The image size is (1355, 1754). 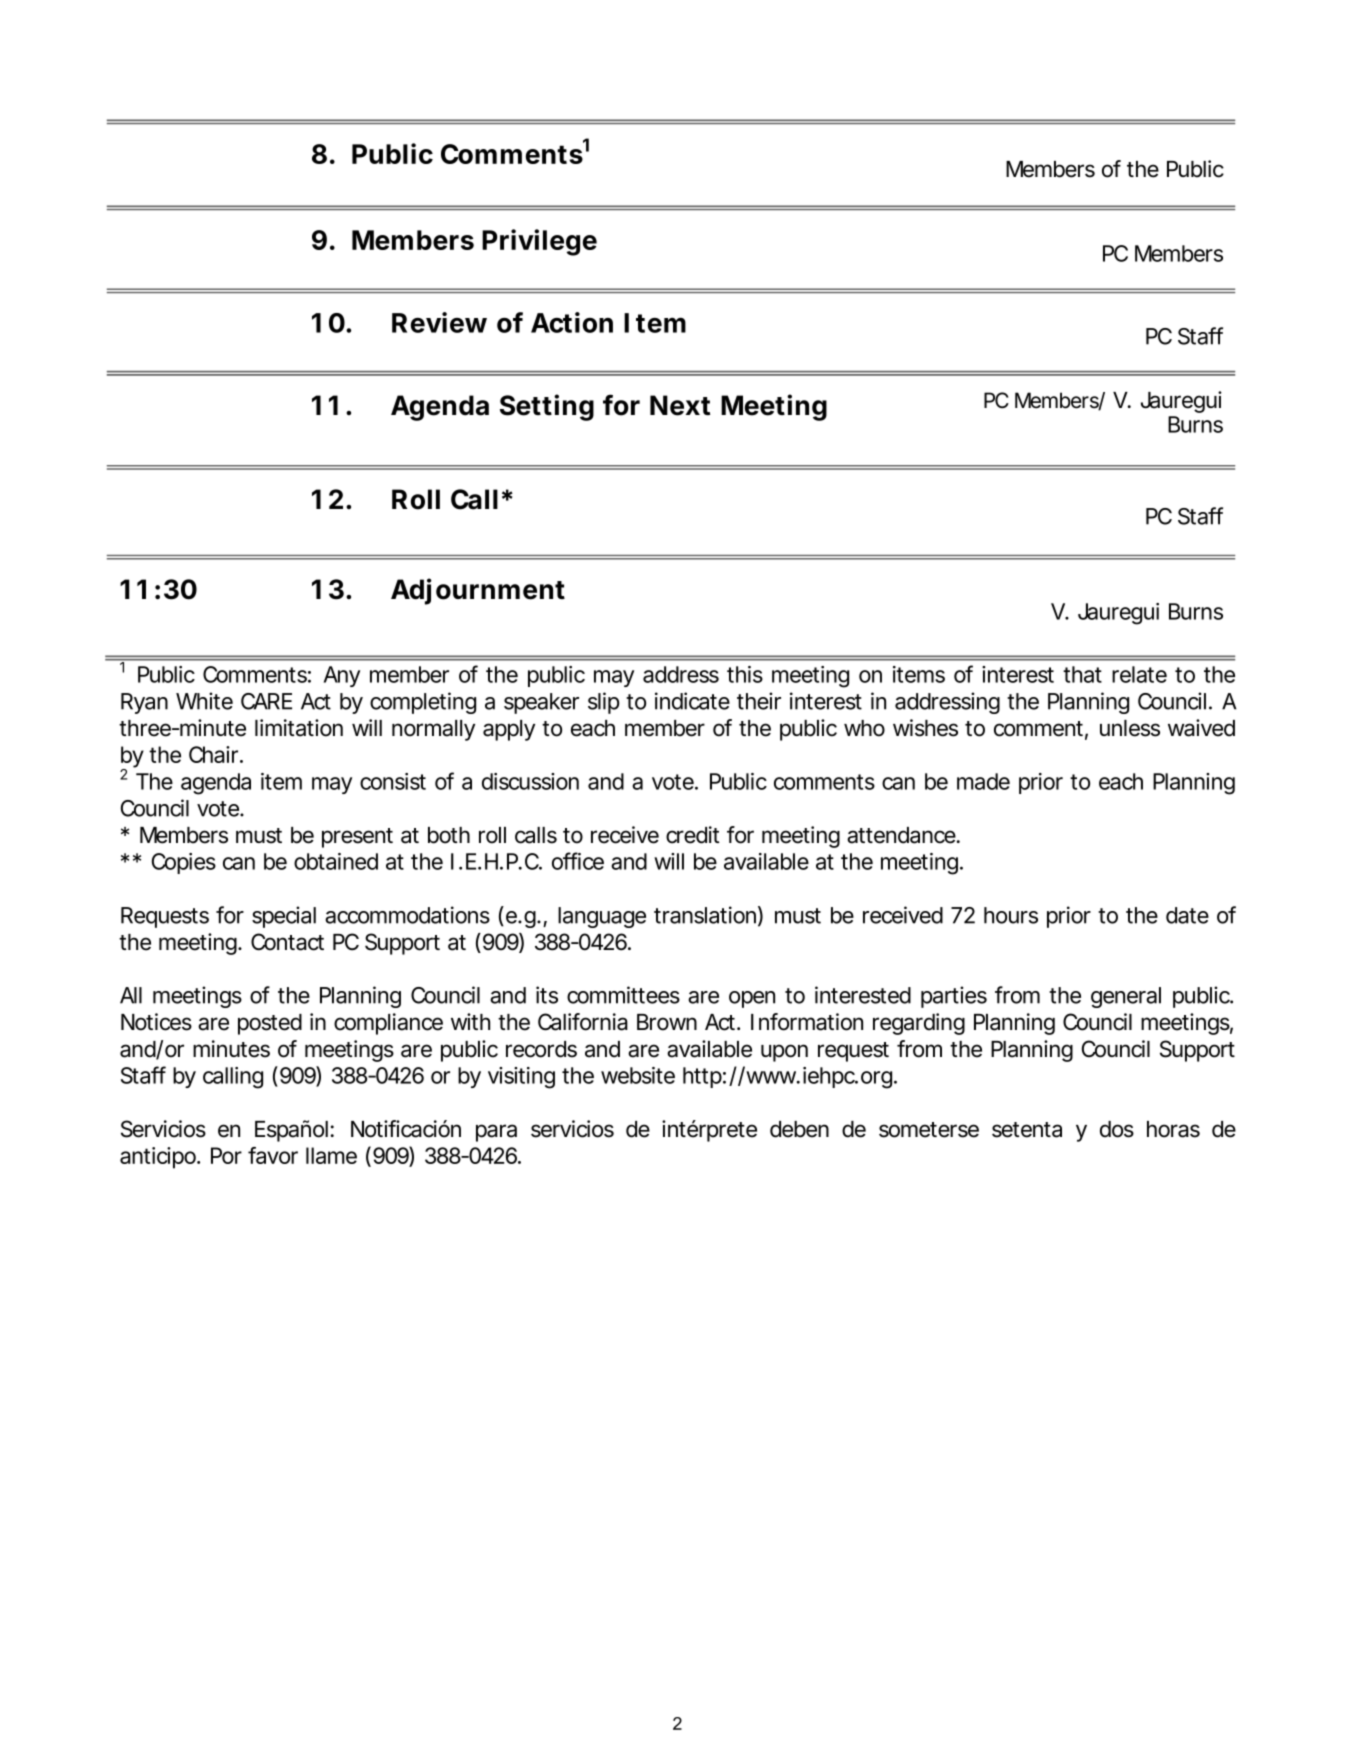 I want to click on hours, so click(x=1011, y=915).
